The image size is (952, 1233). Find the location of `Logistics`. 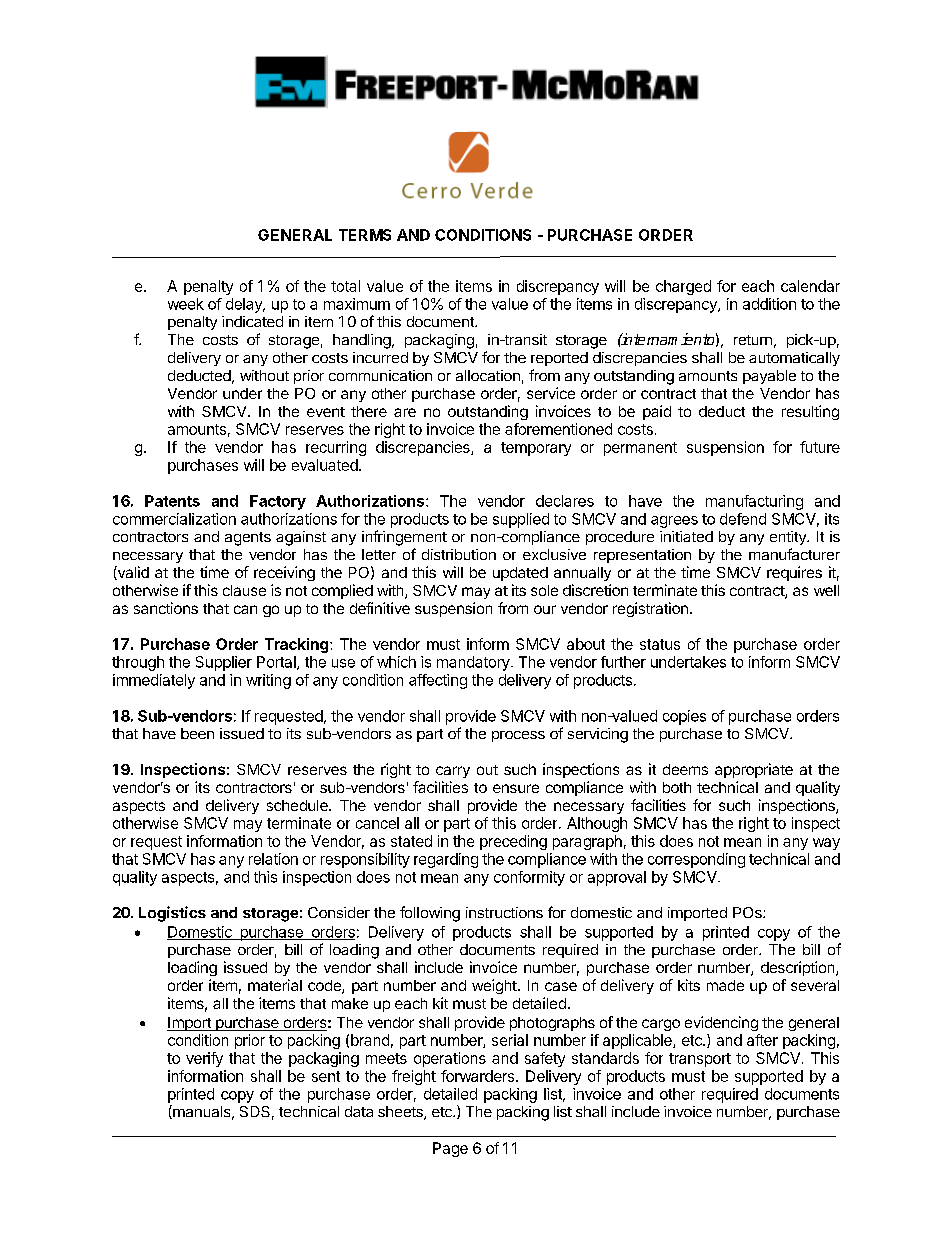

Logistics is located at coordinates (172, 914).
